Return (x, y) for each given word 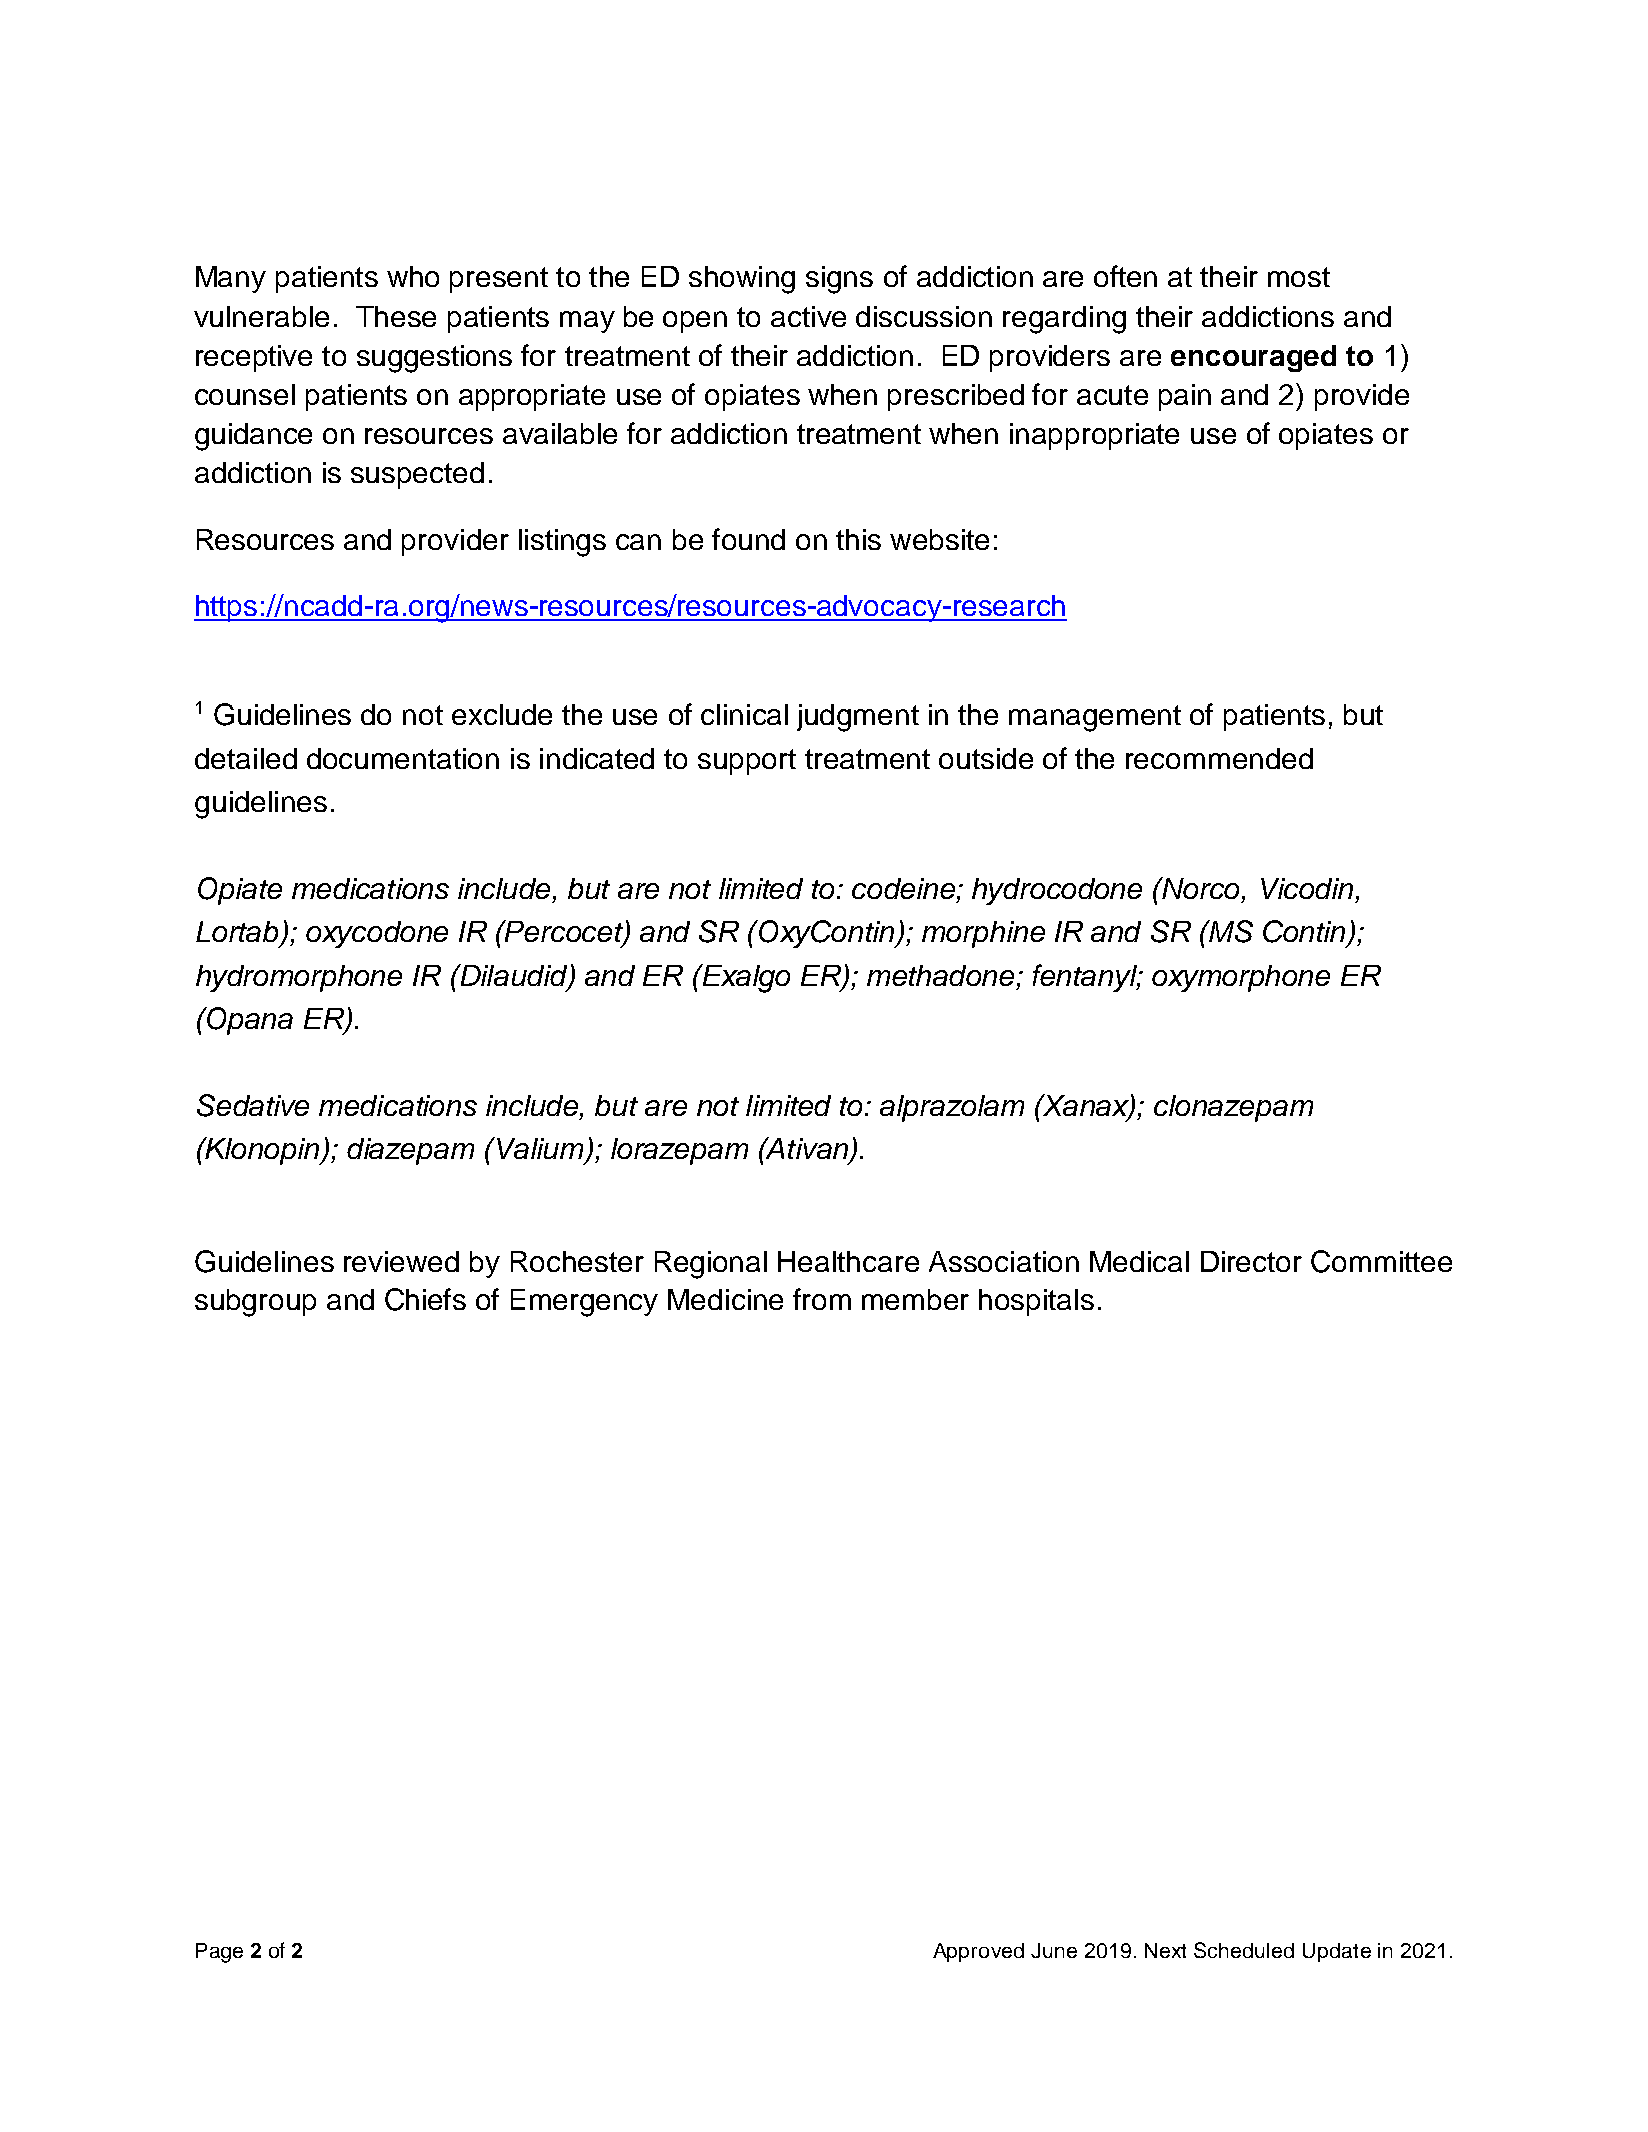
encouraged (1253, 358)
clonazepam (1233, 1108)
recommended (1219, 758)
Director (1251, 1261)
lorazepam (679, 1151)
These (396, 316)
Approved (978, 1952)
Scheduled (1244, 1950)
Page (219, 1953)
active (808, 316)
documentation (403, 758)
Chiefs (425, 1299)
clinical (744, 714)
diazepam (410, 1151)
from (822, 1299)
